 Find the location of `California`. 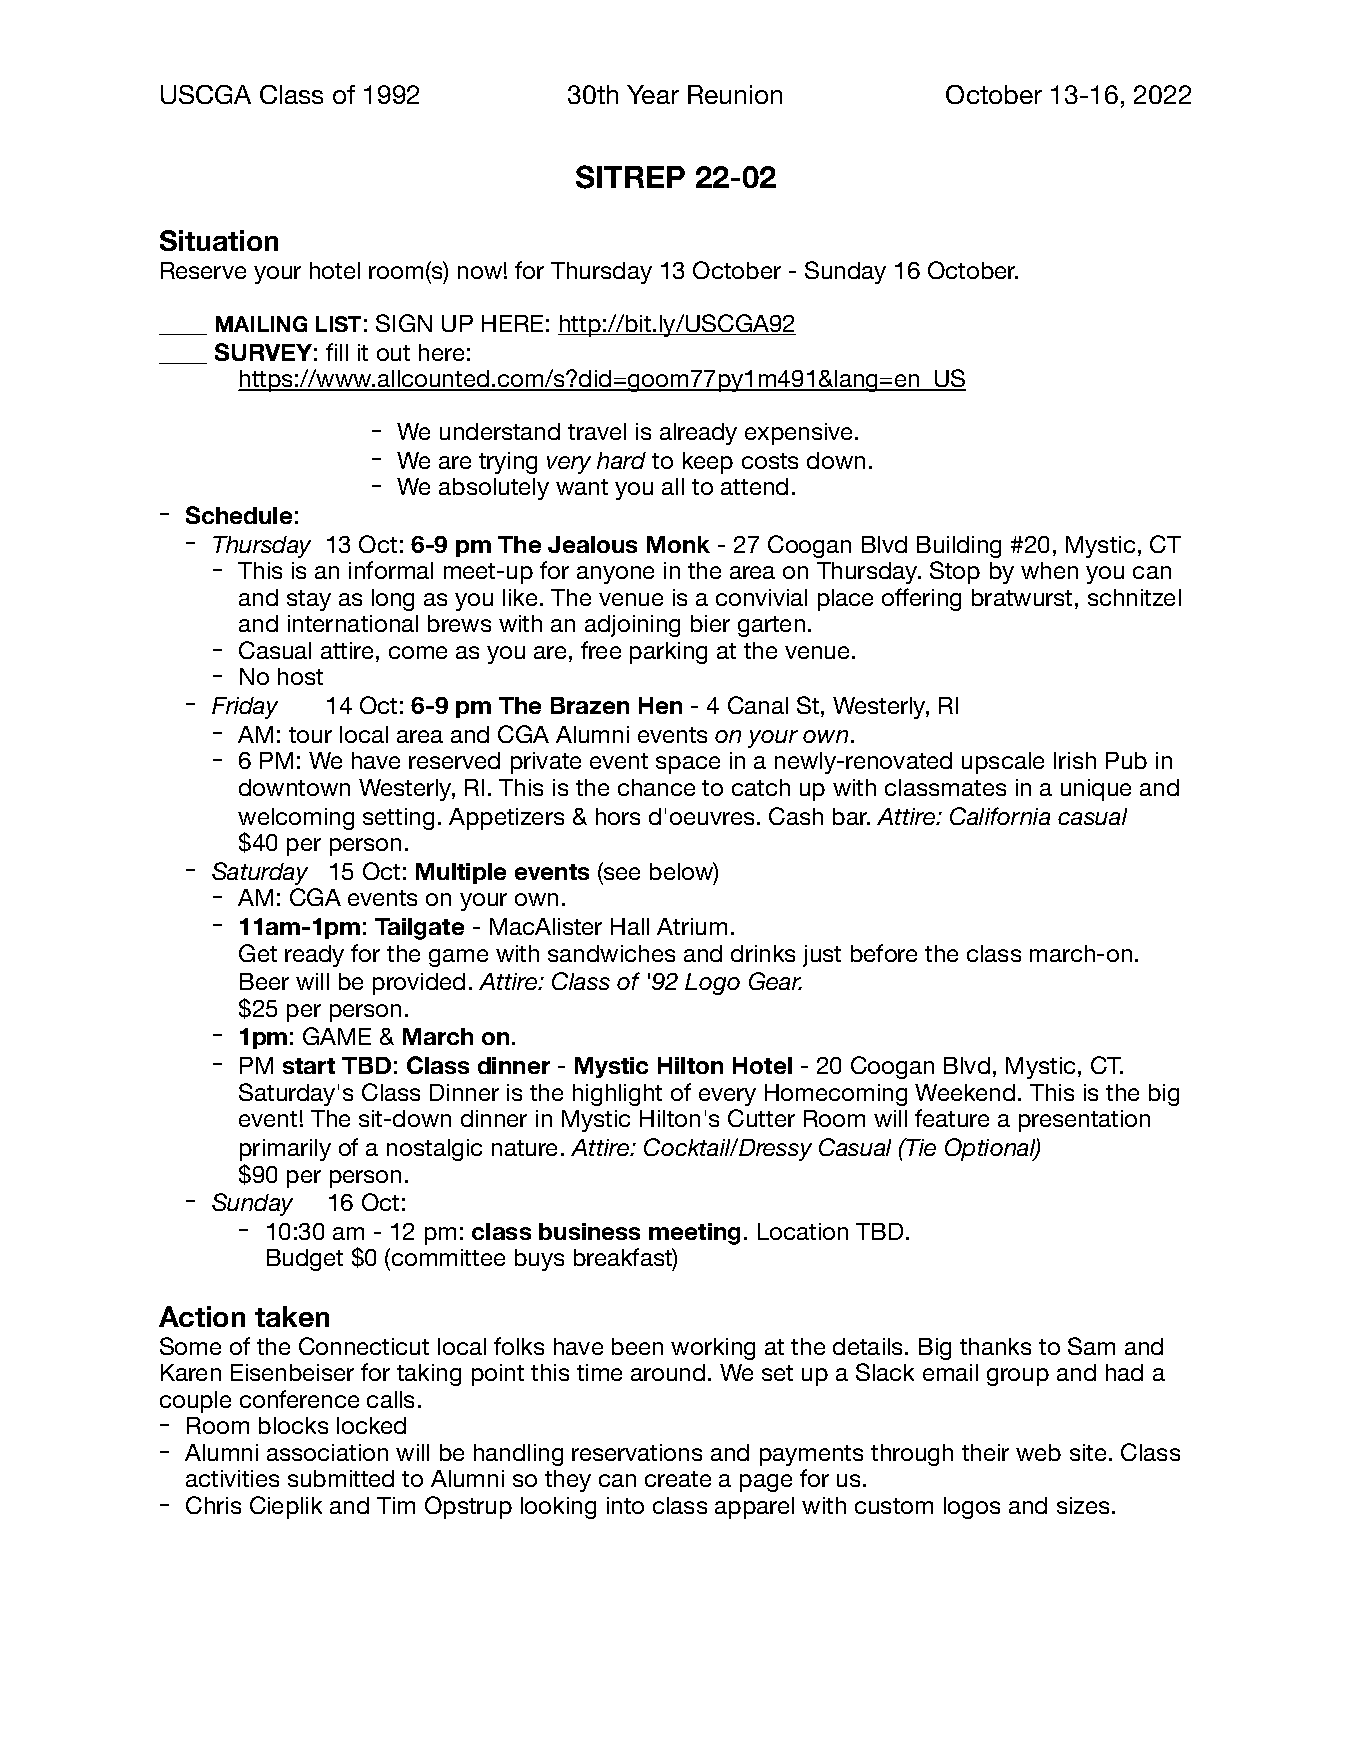

California is located at coordinates (1000, 816).
